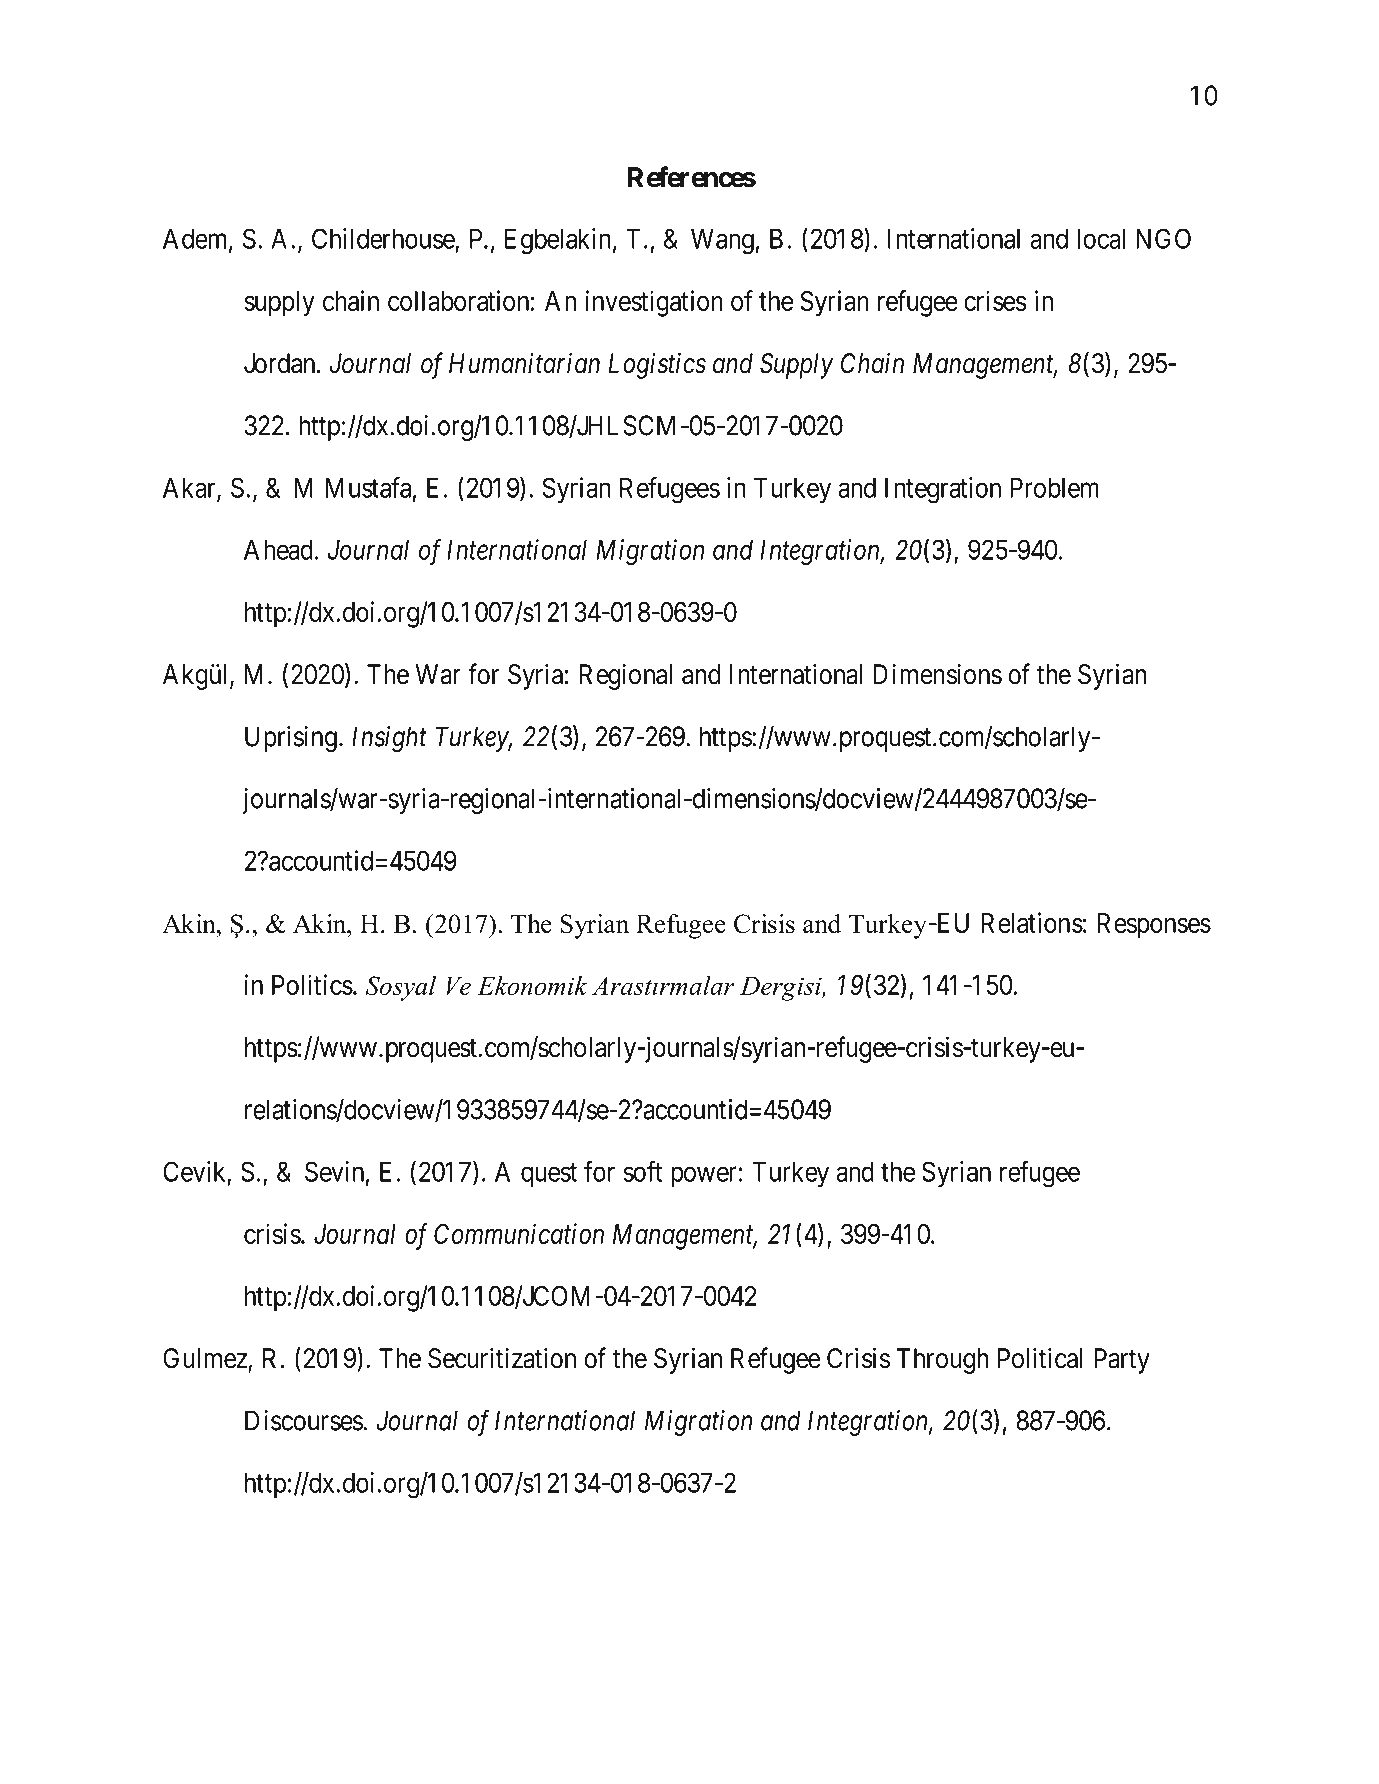  What do you see at coordinates (1154, 926) in the screenshot?
I see `Responses` at bounding box center [1154, 926].
